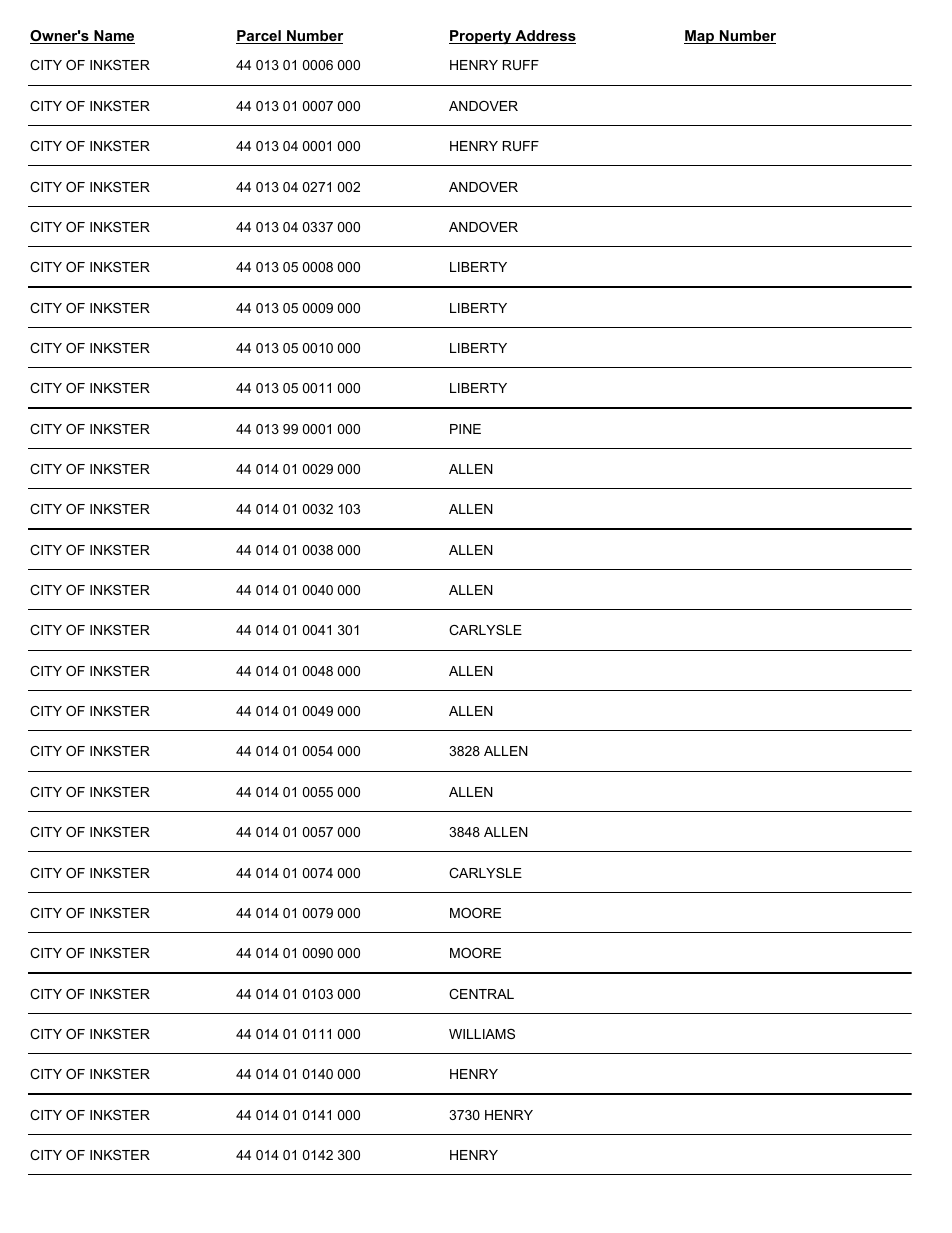 This screenshot has height=1233, width=952. I want to click on WILLIAMS, so click(482, 1034).
